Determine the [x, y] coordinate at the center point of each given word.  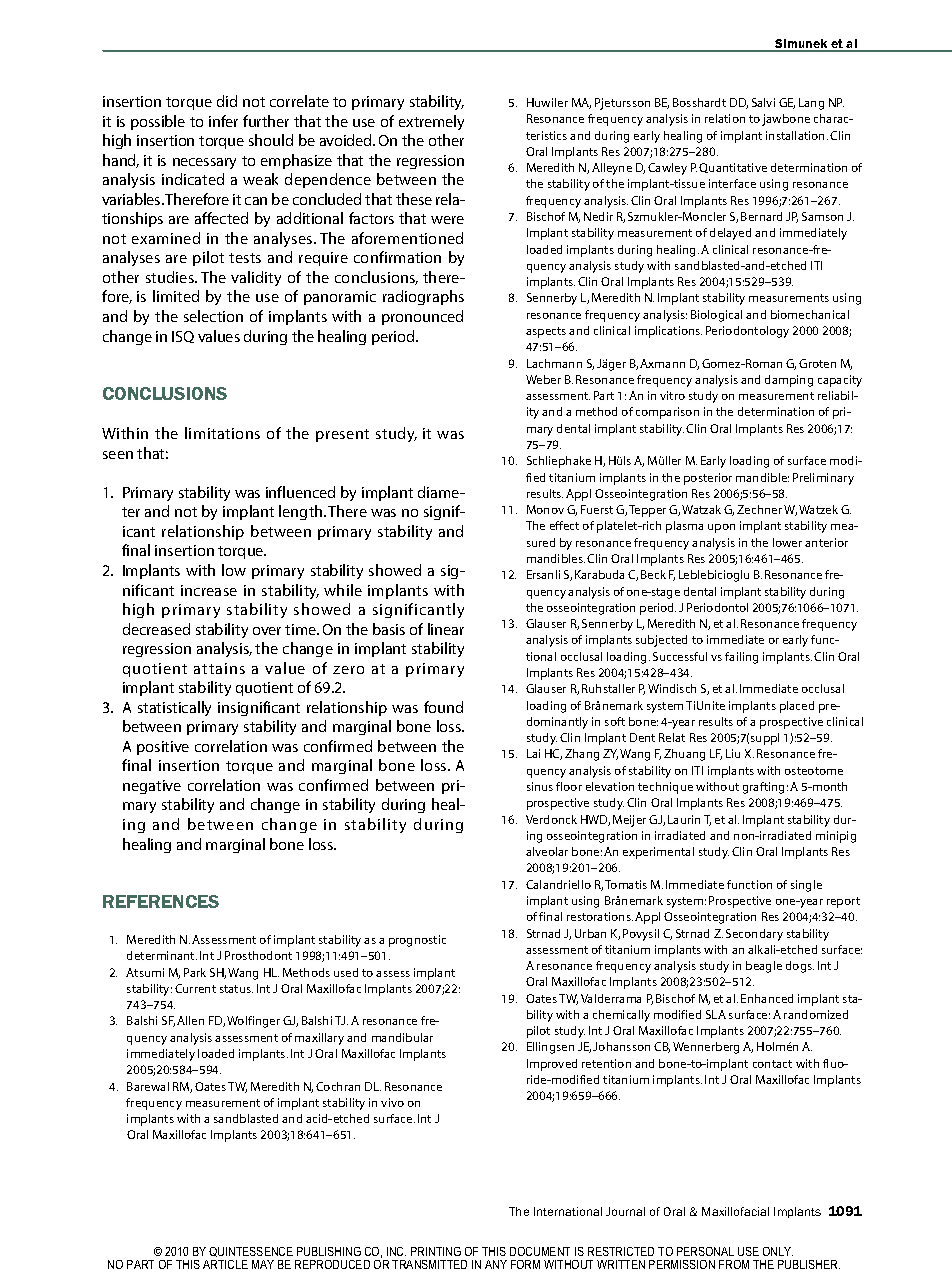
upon [721, 528]
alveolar [547, 851]
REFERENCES [161, 901]
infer [223, 121]
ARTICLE [225, 1264]
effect [564, 525]
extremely [431, 122]
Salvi [763, 102]
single [806, 886]
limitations [222, 433]
